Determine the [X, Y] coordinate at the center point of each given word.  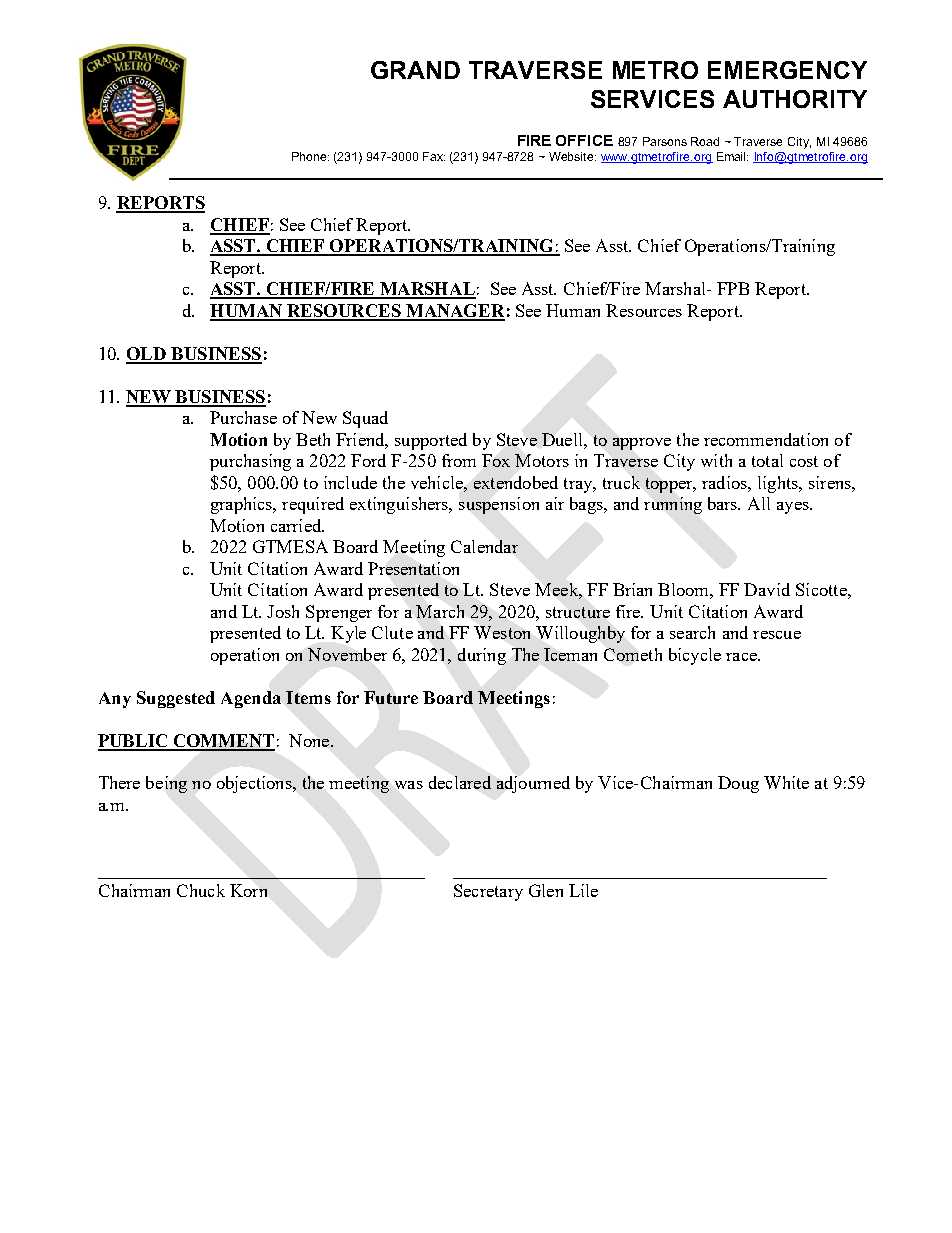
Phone [310, 156]
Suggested [176, 699]
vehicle [438, 482]
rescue [777, 635]
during [482, 656]
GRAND [415, 70]
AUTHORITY [795, 99]
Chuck [201, 890]
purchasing [250, 462]
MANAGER [454, 312]
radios [725, 482]
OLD [147, 355]
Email [732, 156]
